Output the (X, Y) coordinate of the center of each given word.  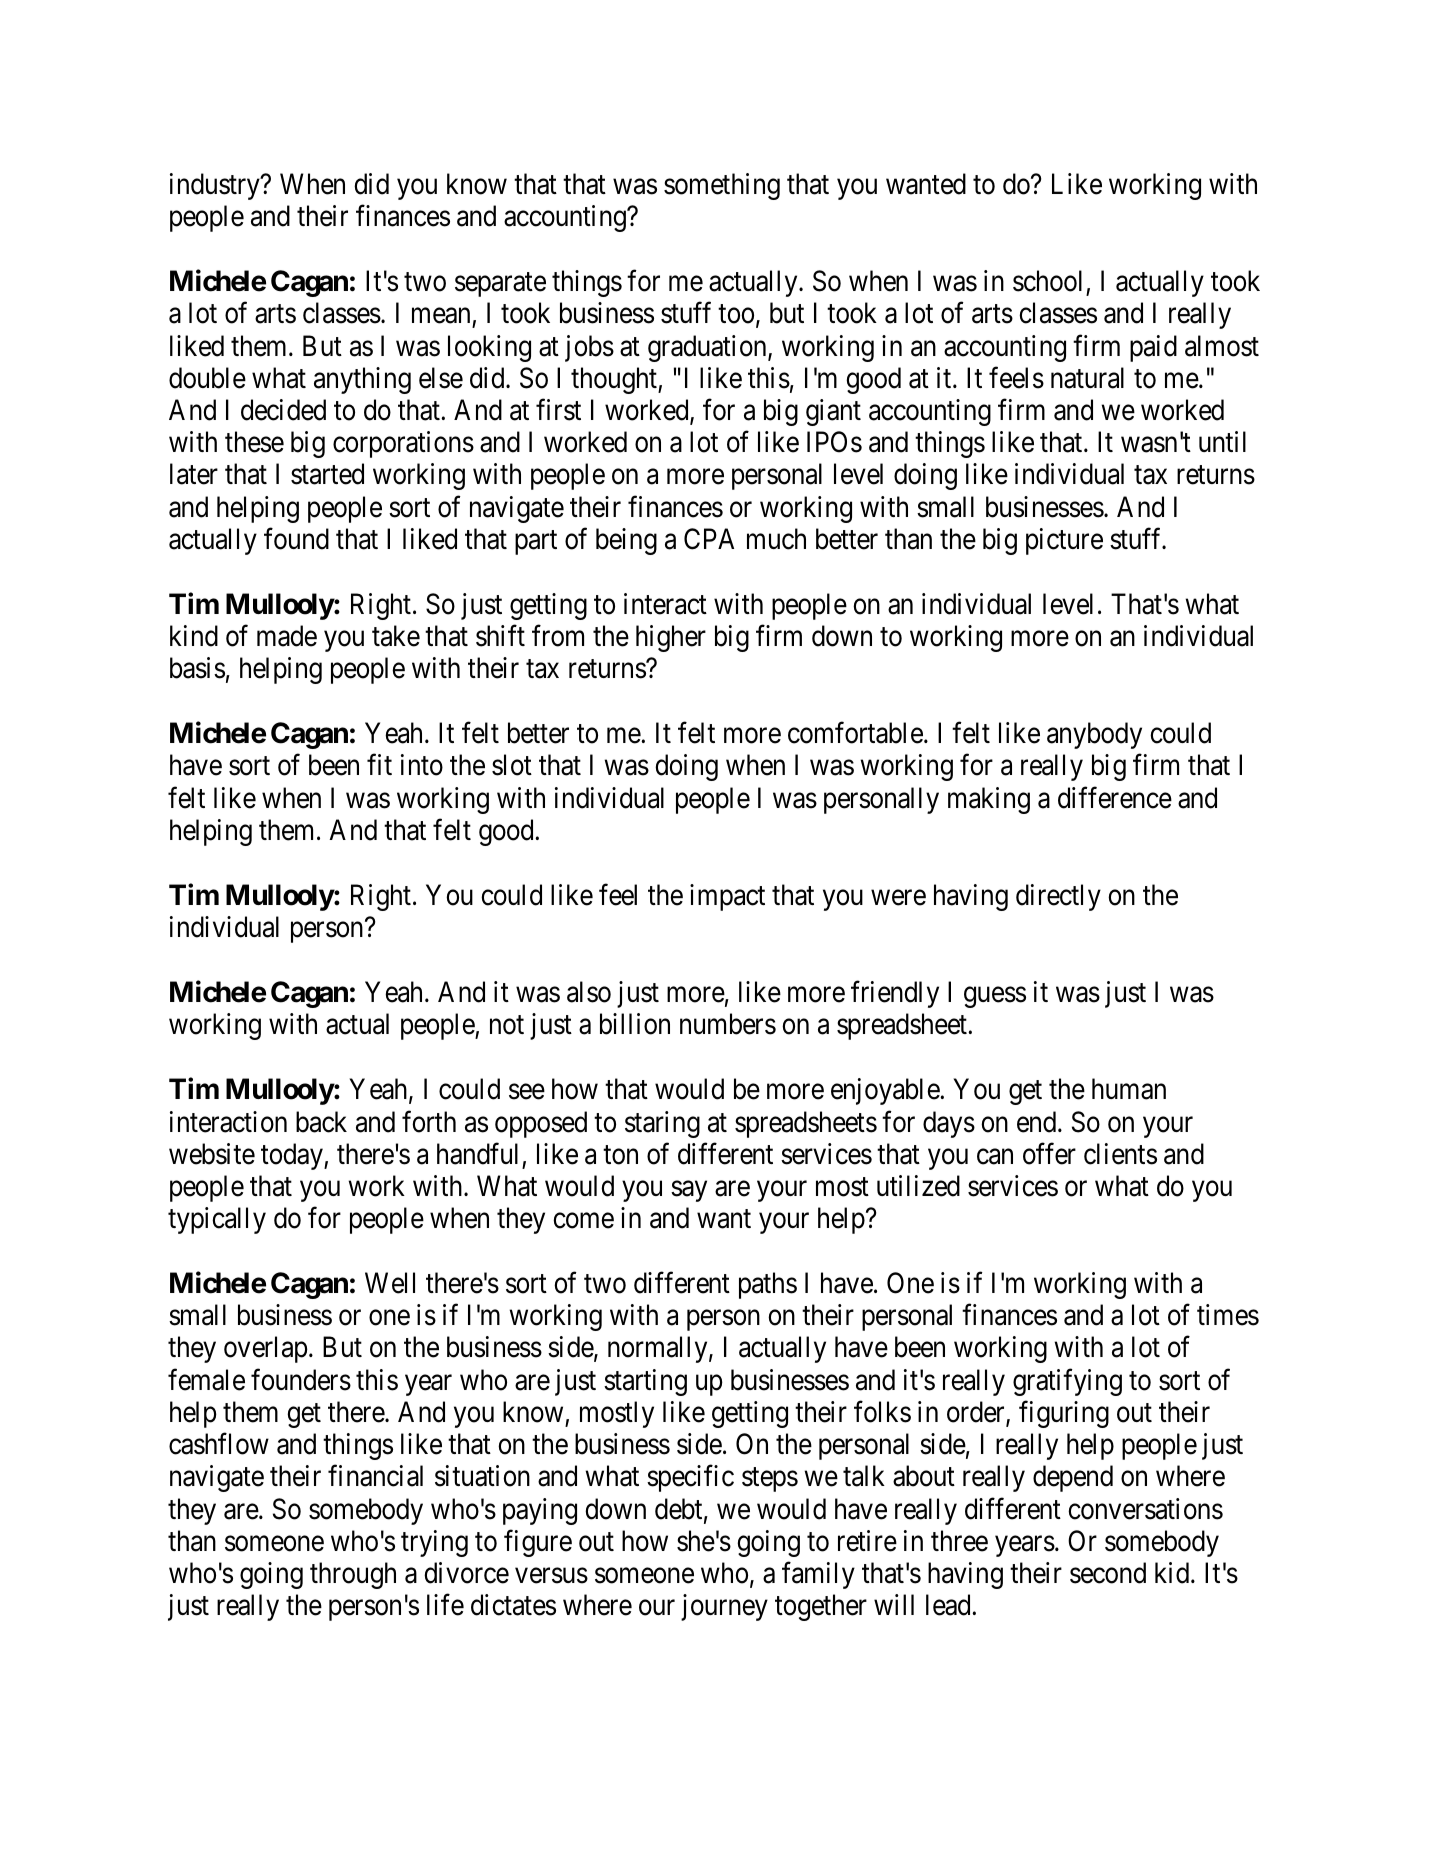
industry (216, 186)
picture (1064, 541)
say (689, 1191)
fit (379, 764)
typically (217, 1220)
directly (1058, 897)
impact (727, 897)
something (722, 186)
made (287, 636)
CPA (709, 539)
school (1047, 281)
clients (1120, 1154)
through (353, 1575)
